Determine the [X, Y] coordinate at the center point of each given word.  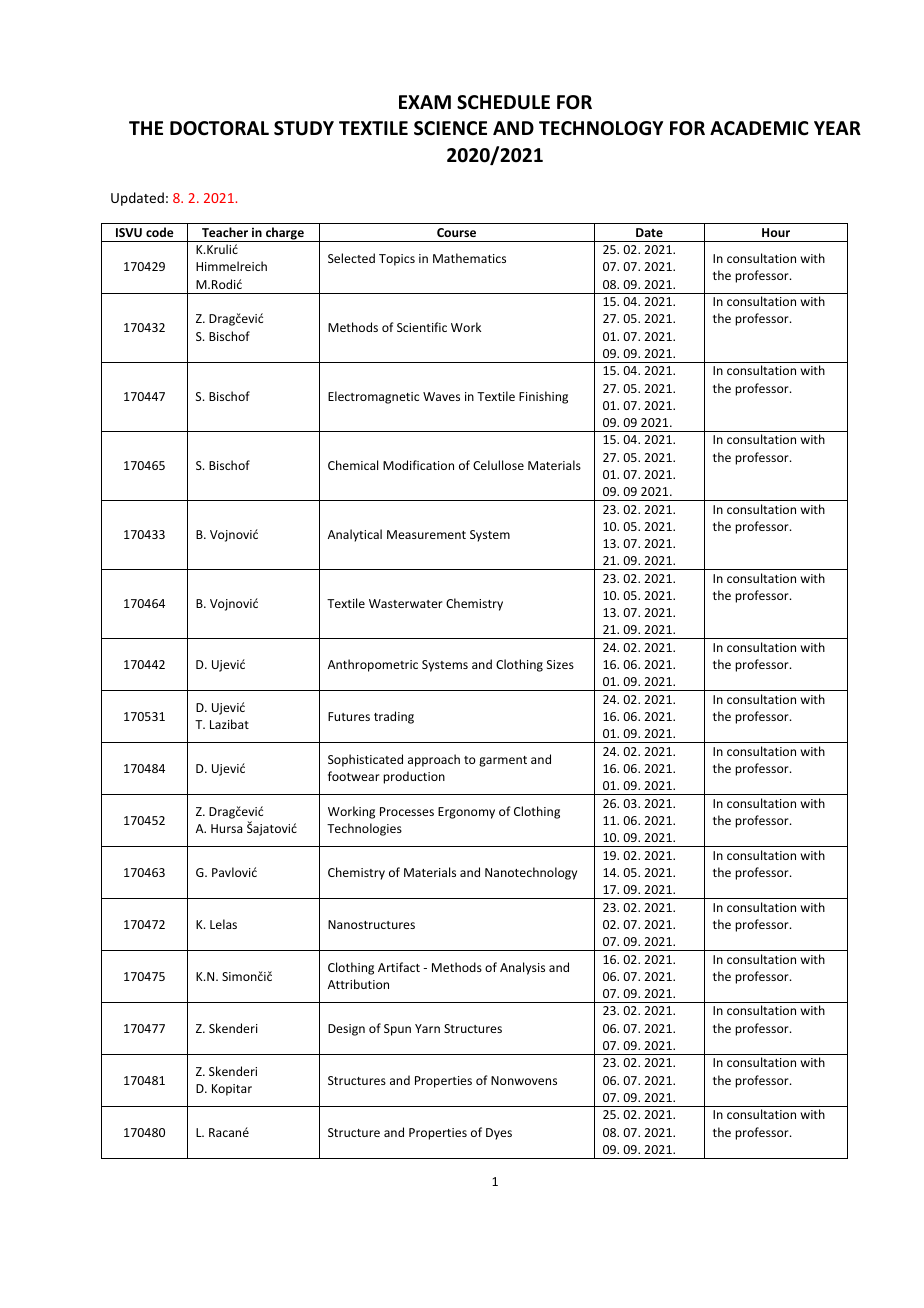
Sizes [560, 664]
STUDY [304, 128]
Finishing [543, 397]
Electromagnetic [373, 397]
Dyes [499, 1134]
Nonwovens [524, 1080]
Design [346, 1030]
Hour [776, 232]
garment [503, 761]
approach [434, 760]
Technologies [364, 829]
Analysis [522, 968]
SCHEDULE [503, 102]
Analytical [355, 535]
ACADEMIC [759, 128]
